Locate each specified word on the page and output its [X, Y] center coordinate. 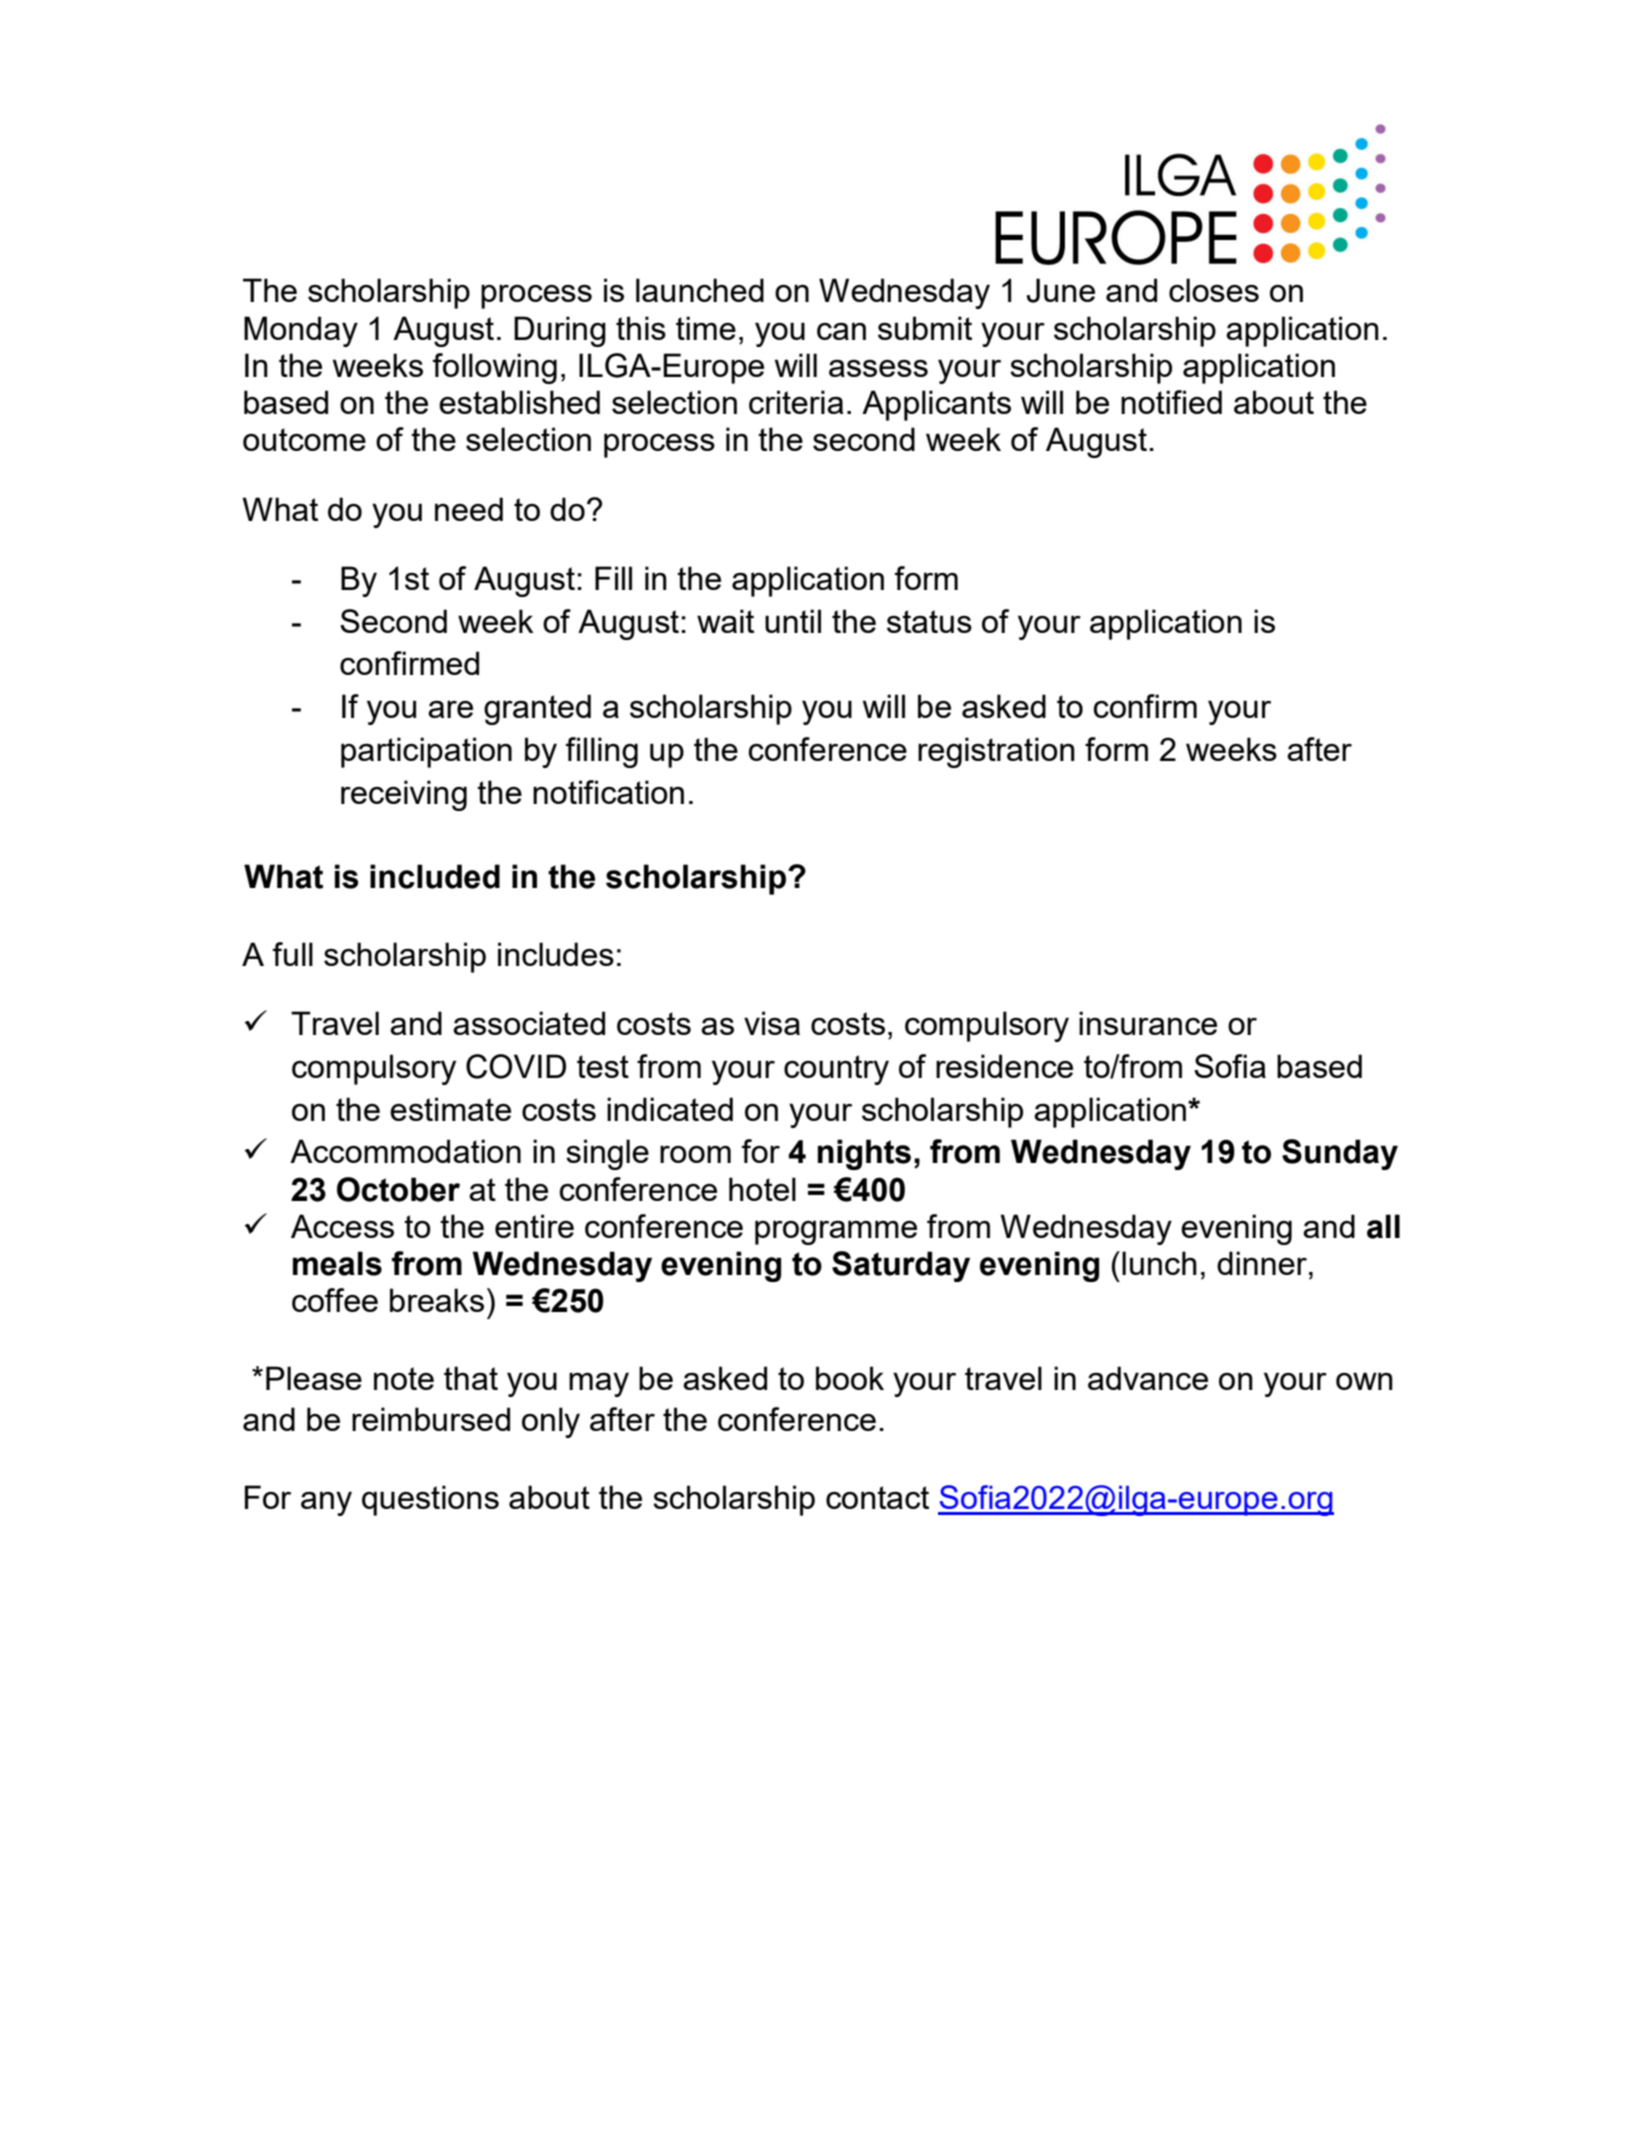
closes [1214, 290]
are [450, 709]
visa [772, 1023]
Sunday [1340, 1154]
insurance [1148, 1023]
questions [430, 1500]
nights [864, 1154]
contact [877, 1497]
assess [878, 368]
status [929, 621]
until [793, 621]
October [398, 1189]
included [435, 876]
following [495, 368]
